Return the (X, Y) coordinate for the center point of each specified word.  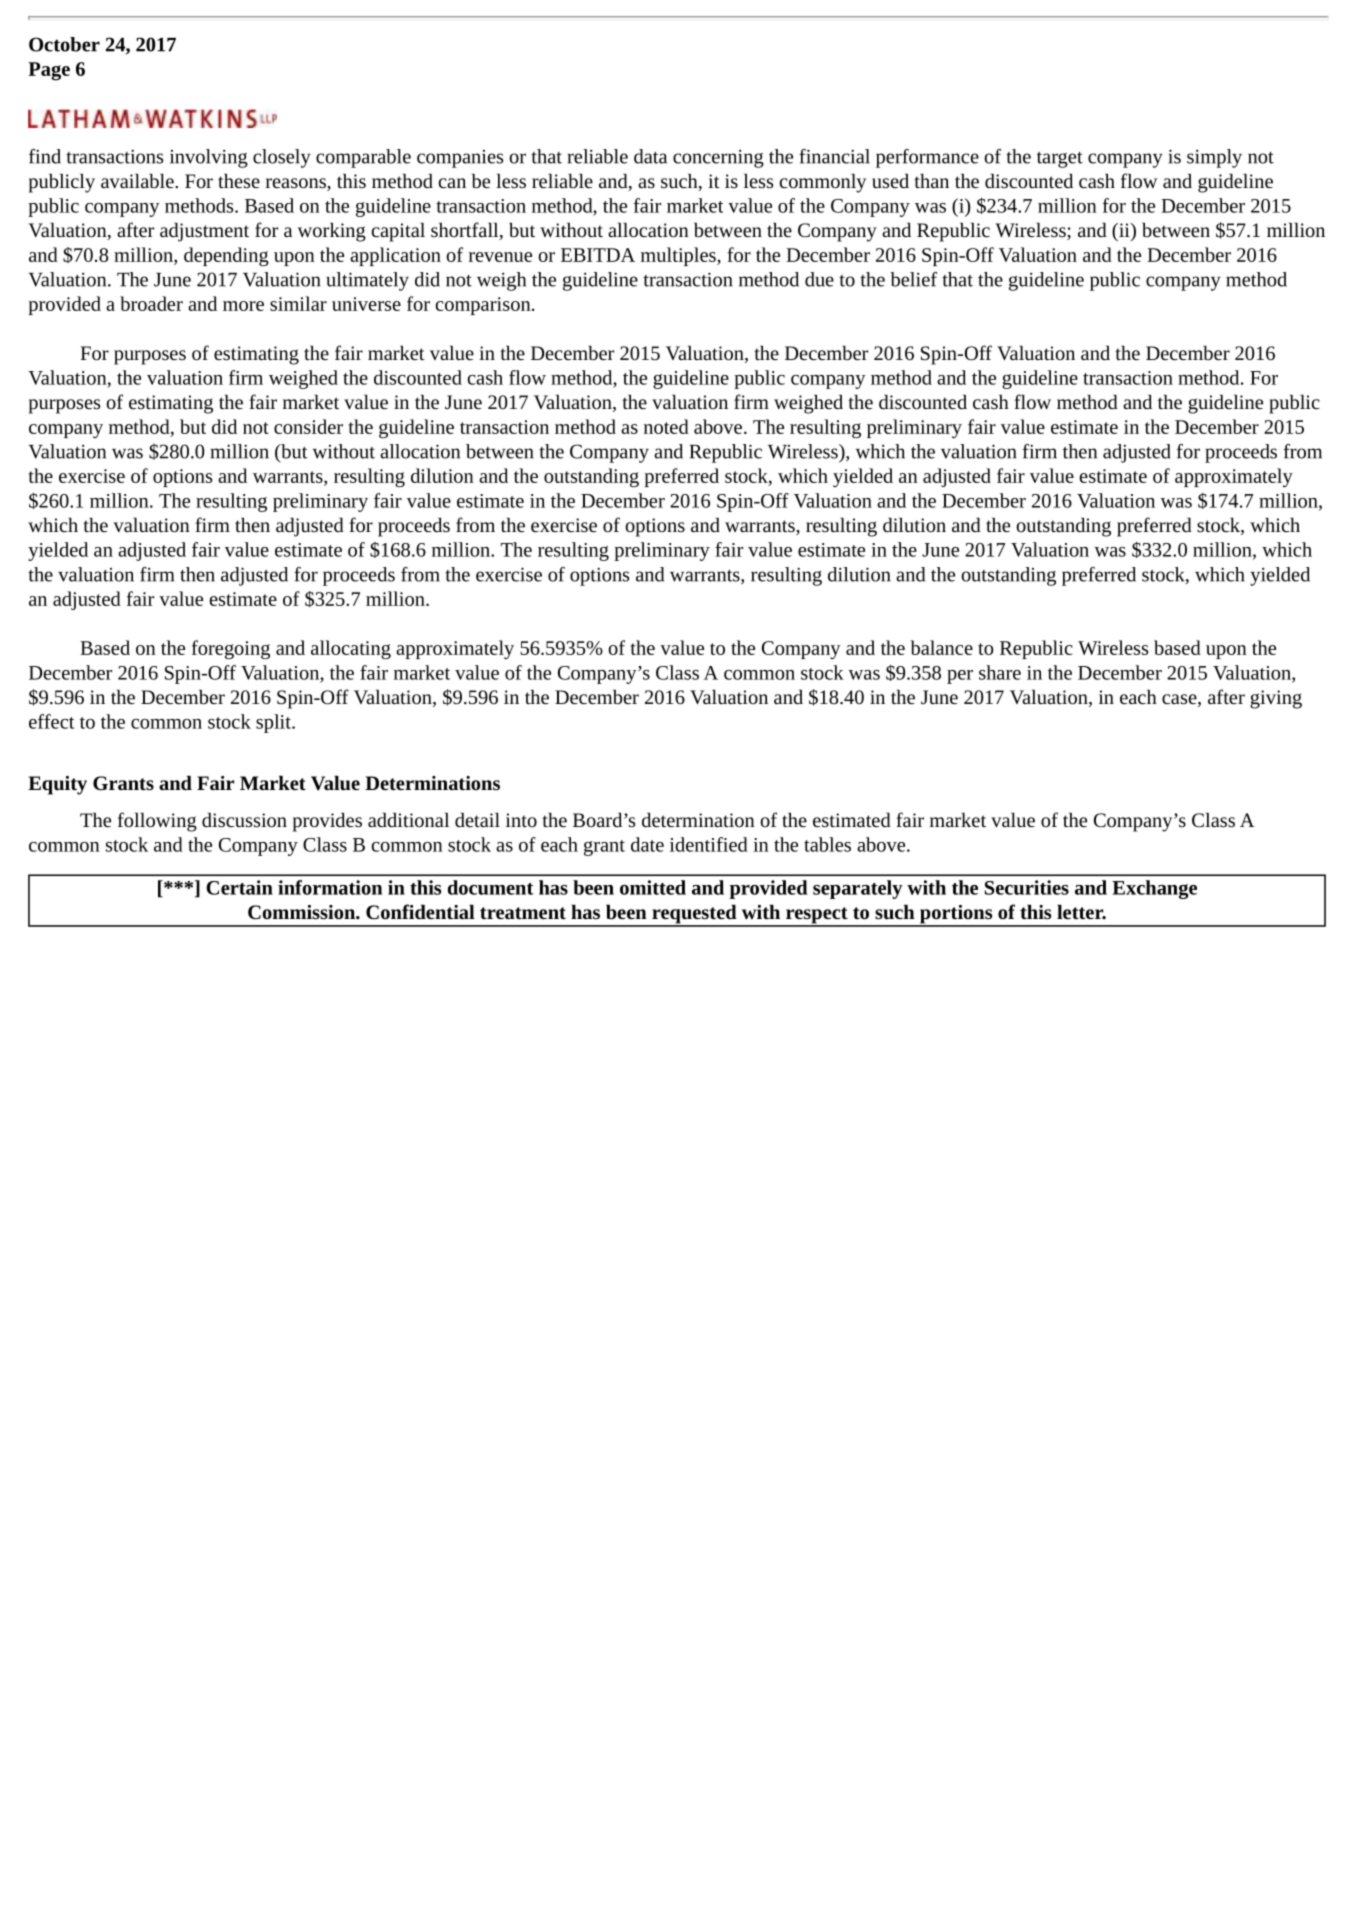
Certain (239, 887)
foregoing (231, 649)
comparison (484, 306)
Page (49, 71)
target (1060, 160)
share (1000, 672)
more (243, 306)
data (650, 156)
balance (941, 647)
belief (913, 279)
